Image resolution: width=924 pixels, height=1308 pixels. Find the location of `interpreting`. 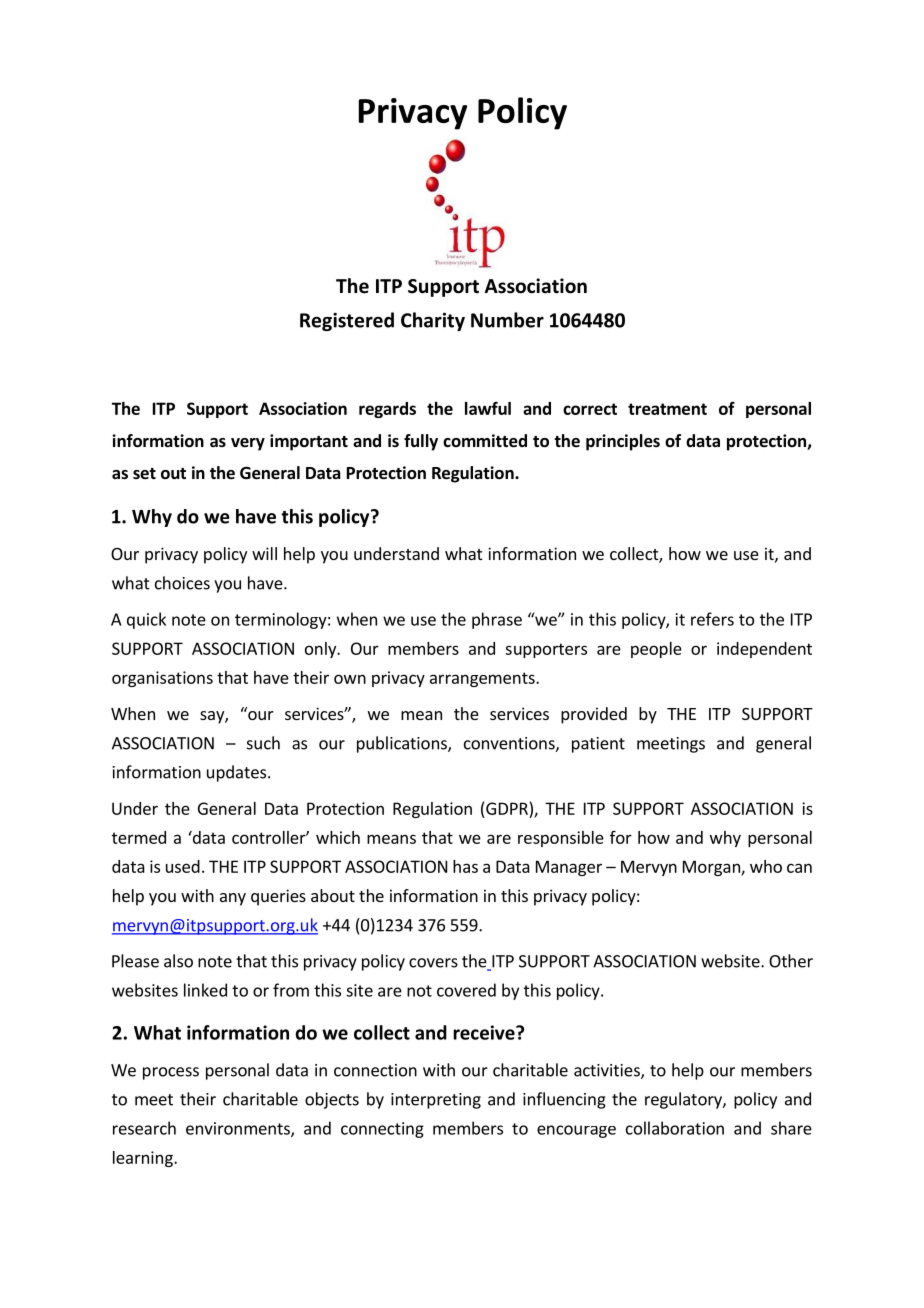

interpreting is located at coordinates (436, 1101).
